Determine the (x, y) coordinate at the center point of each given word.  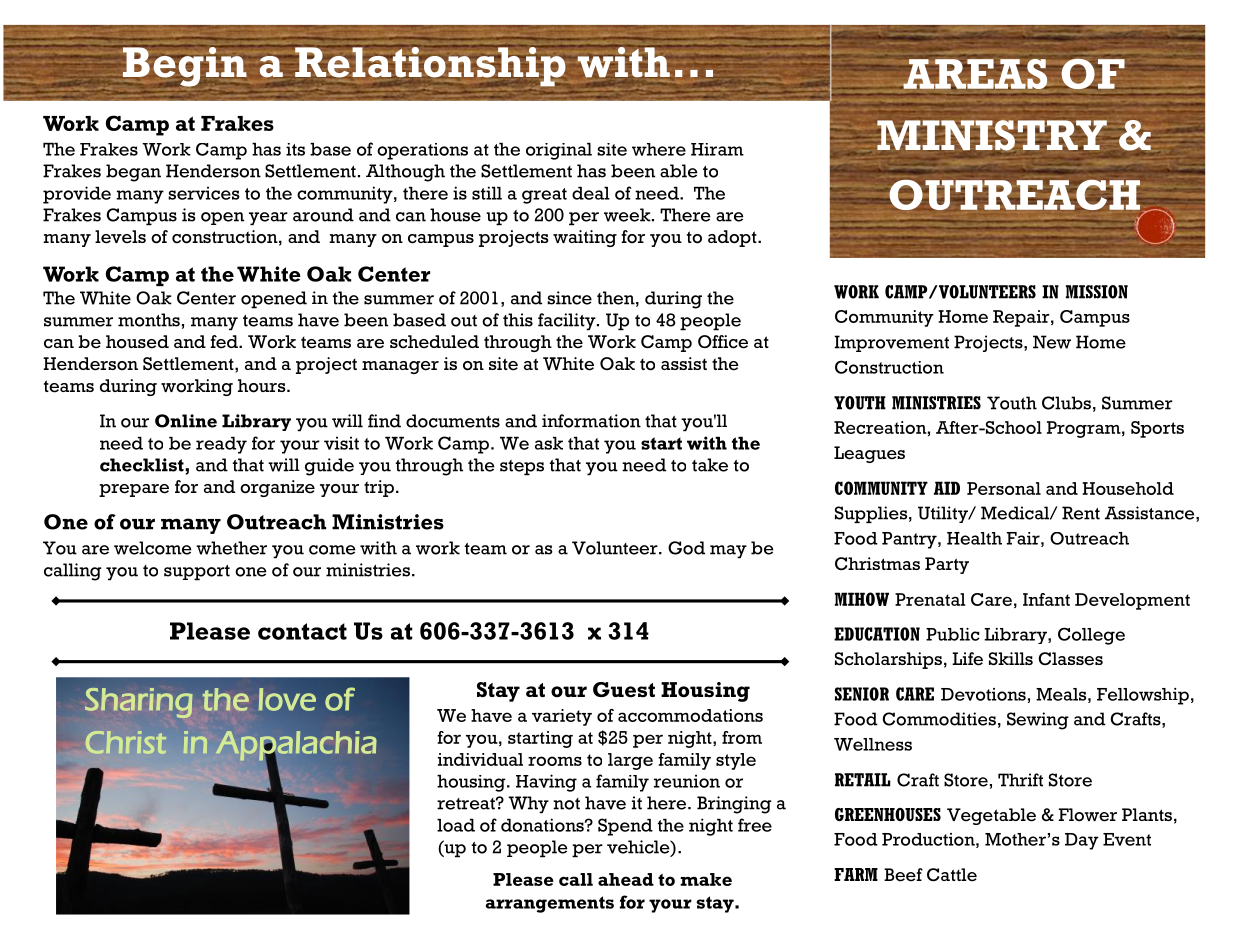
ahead (626, 879)
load (456, 825)
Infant (1046, 599)
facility (568, 322)
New (1052, 342)
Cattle (952, 875)
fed (225, 342)
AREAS (975, 75)
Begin (184, 66)
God (686, 548)
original (559, 151)
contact (302, 631)
